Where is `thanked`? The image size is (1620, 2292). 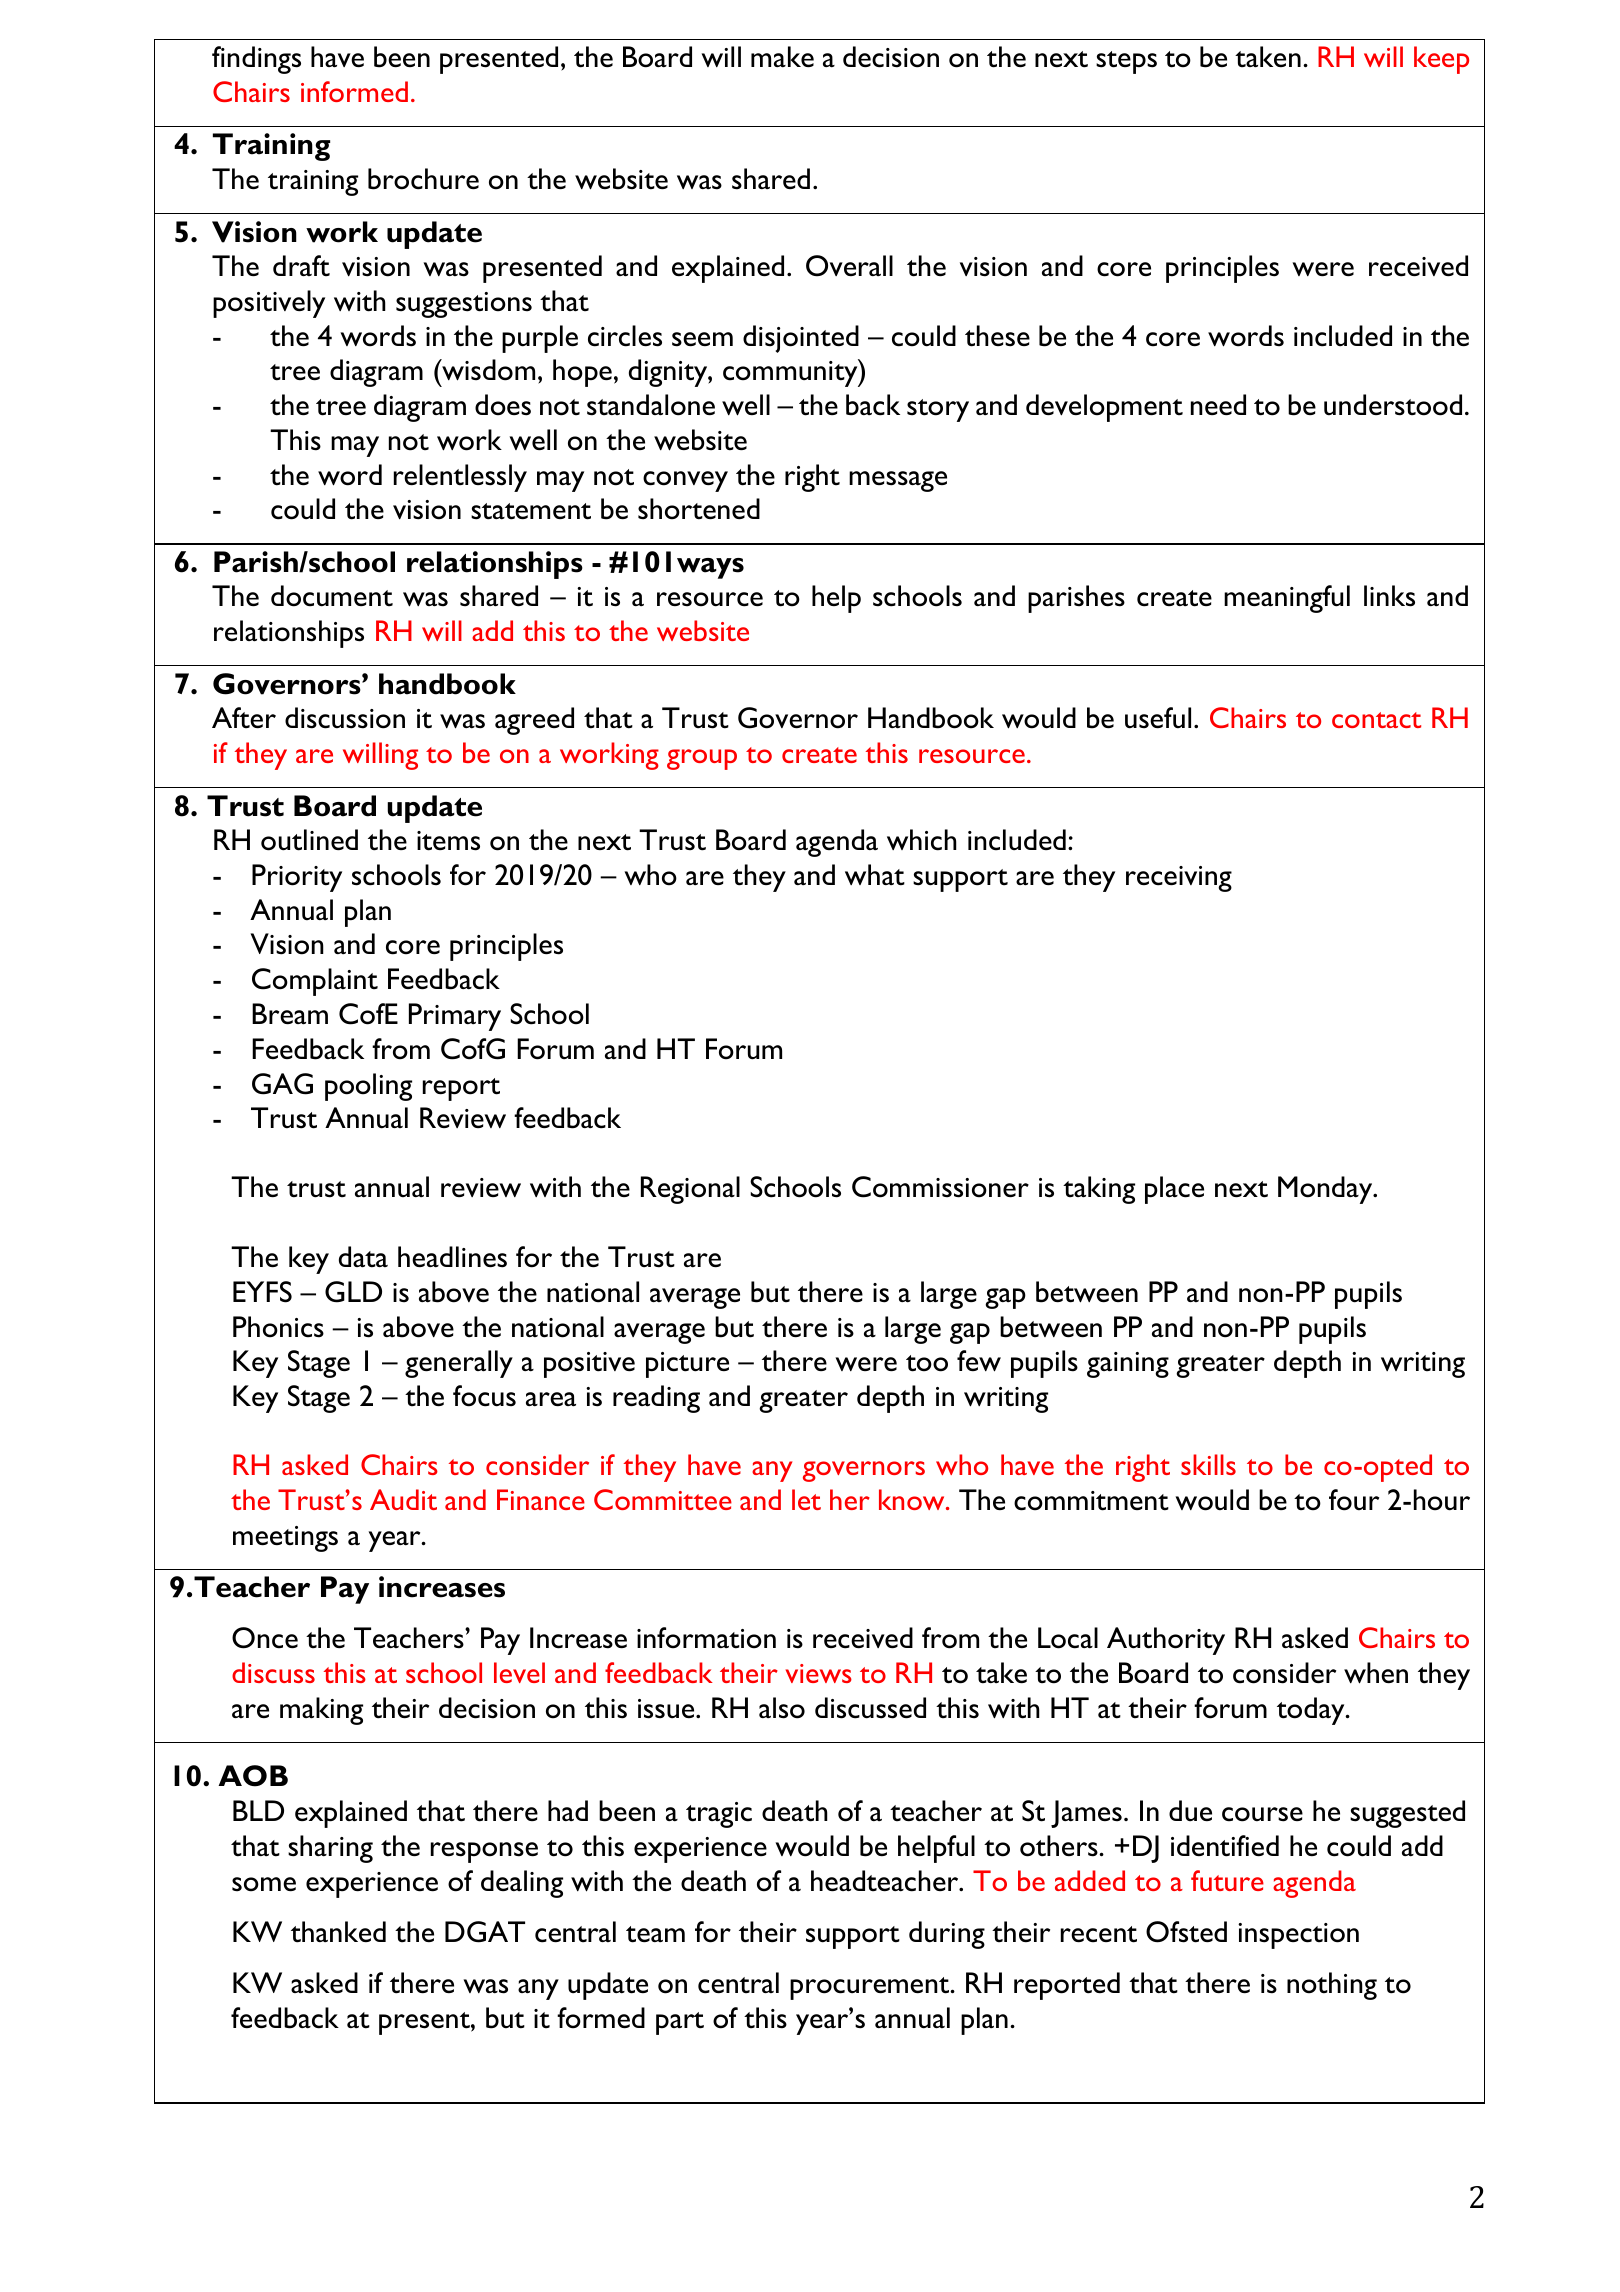
thanked is located at coordinates (338, 1932).
